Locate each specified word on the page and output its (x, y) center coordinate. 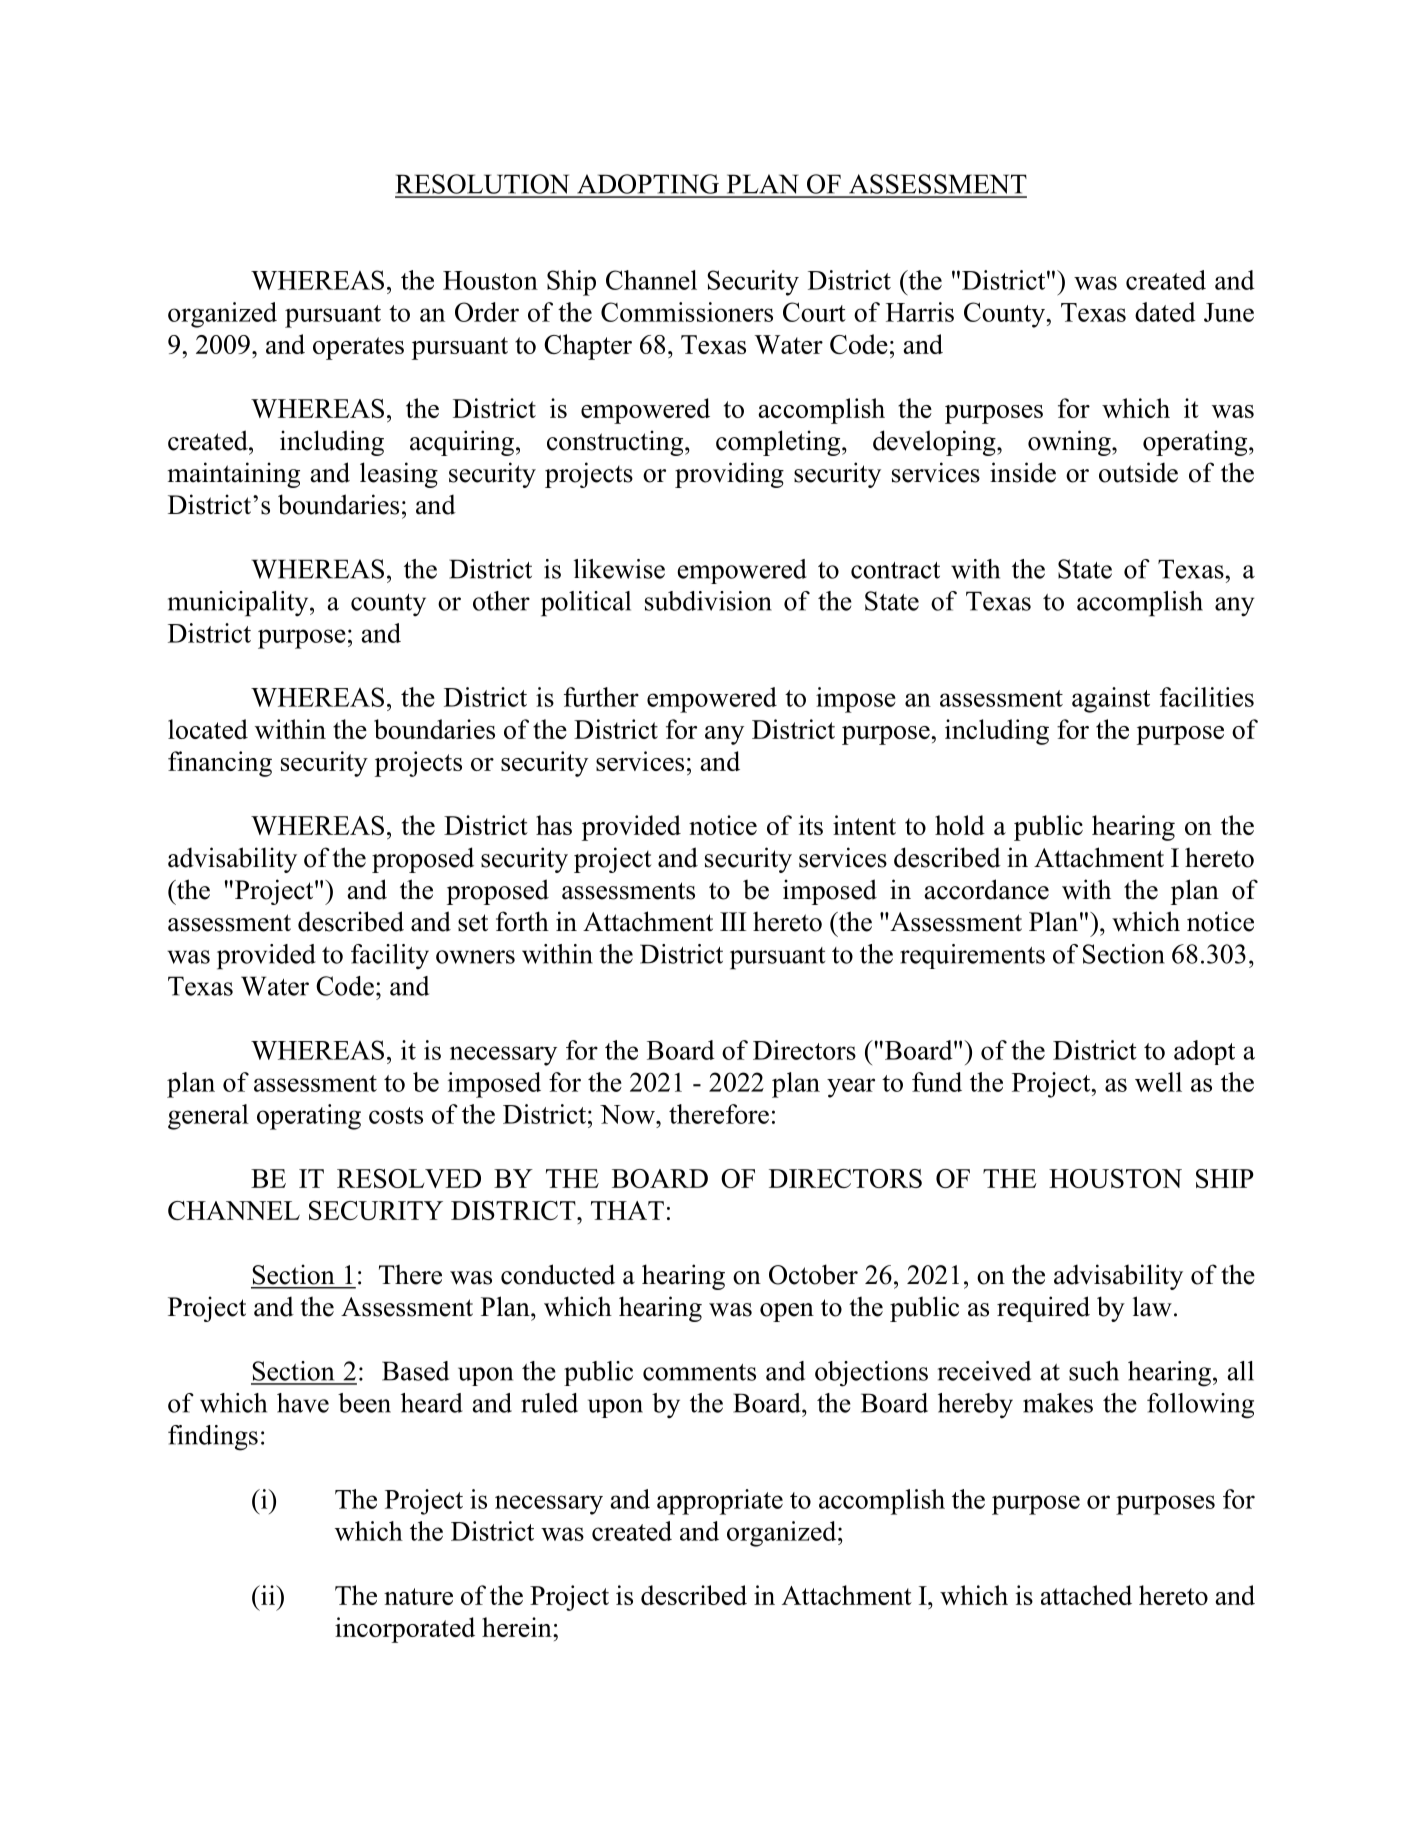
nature (418, 1596)
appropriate (720, 1502)
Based (415, 1371)
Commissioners (687, 312)
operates (358, 348)
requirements (972, 956)
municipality (239, 604)
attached (1086, 1595)
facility (390, 957)
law (1152, 1306)
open (787, 1312)
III (733, 921)
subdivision (708, 601)
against (1111, 700)
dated (1165, 312)
